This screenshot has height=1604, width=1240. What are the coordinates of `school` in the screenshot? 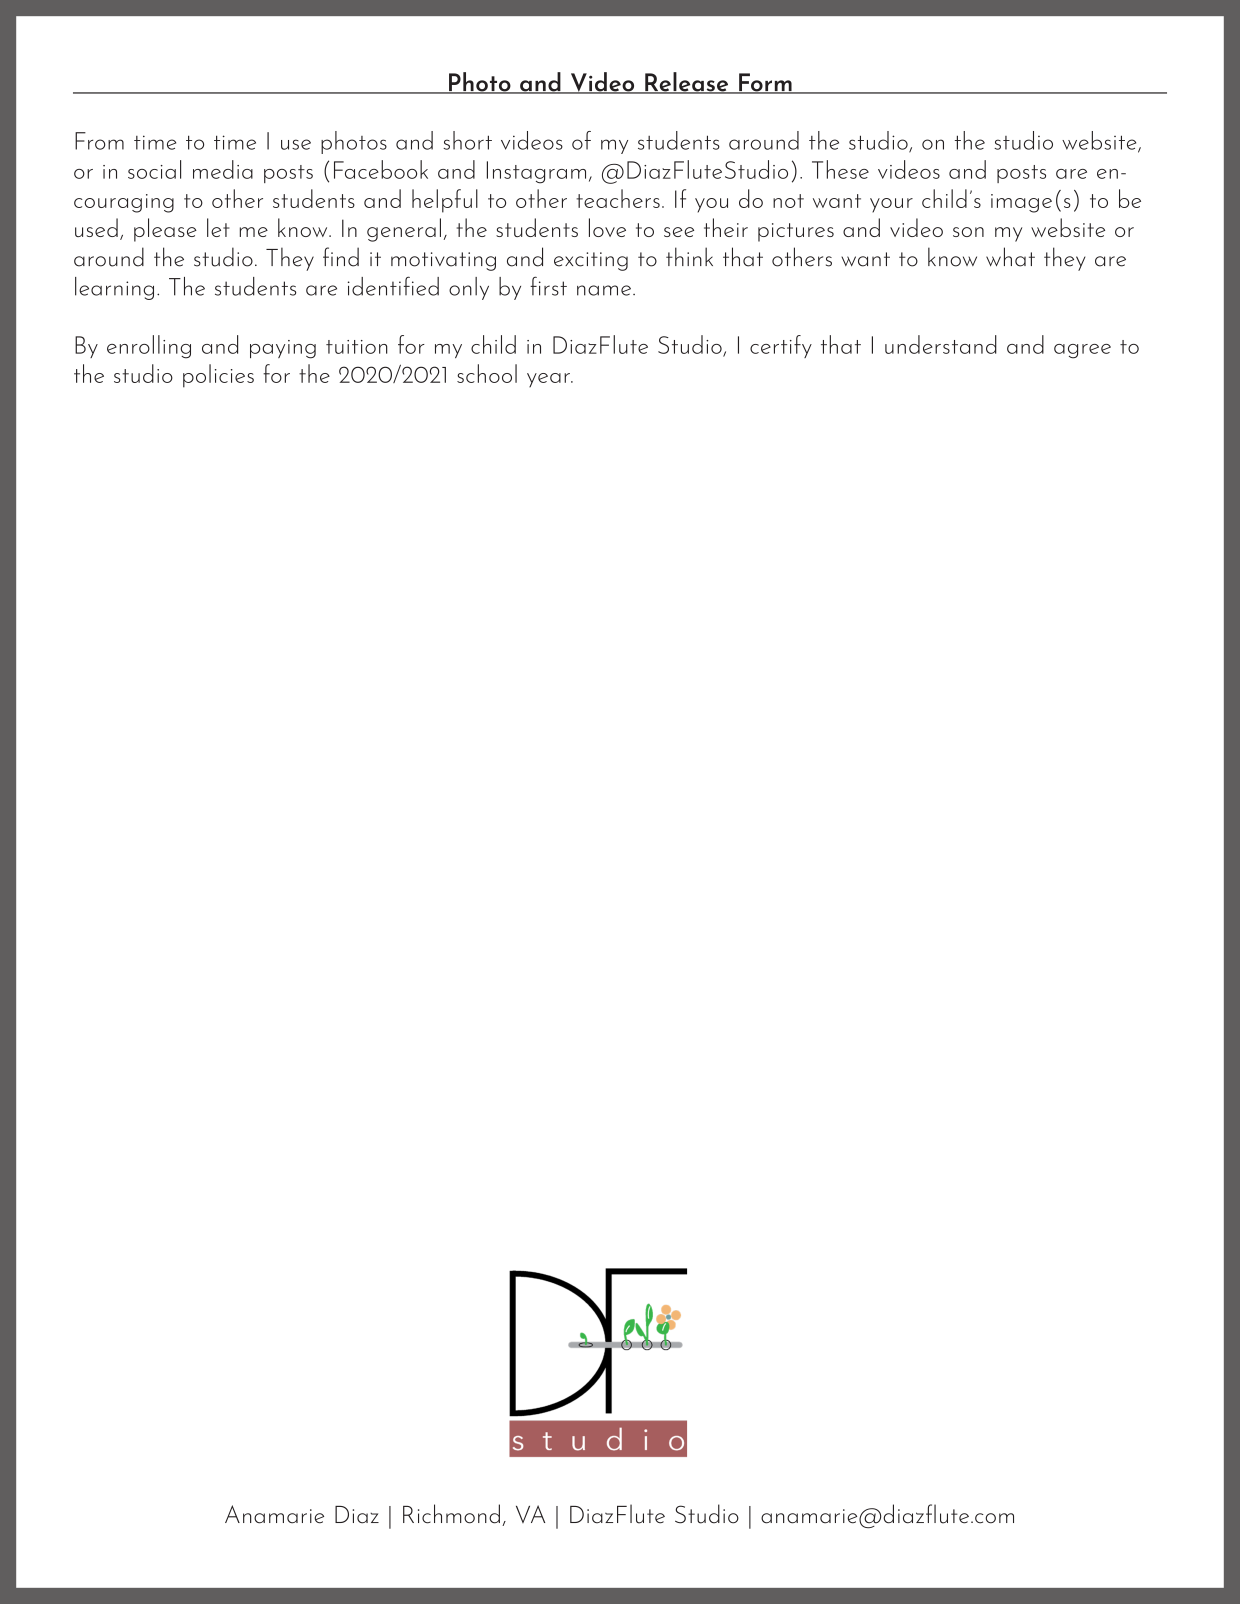 It's located at (487, 373).
